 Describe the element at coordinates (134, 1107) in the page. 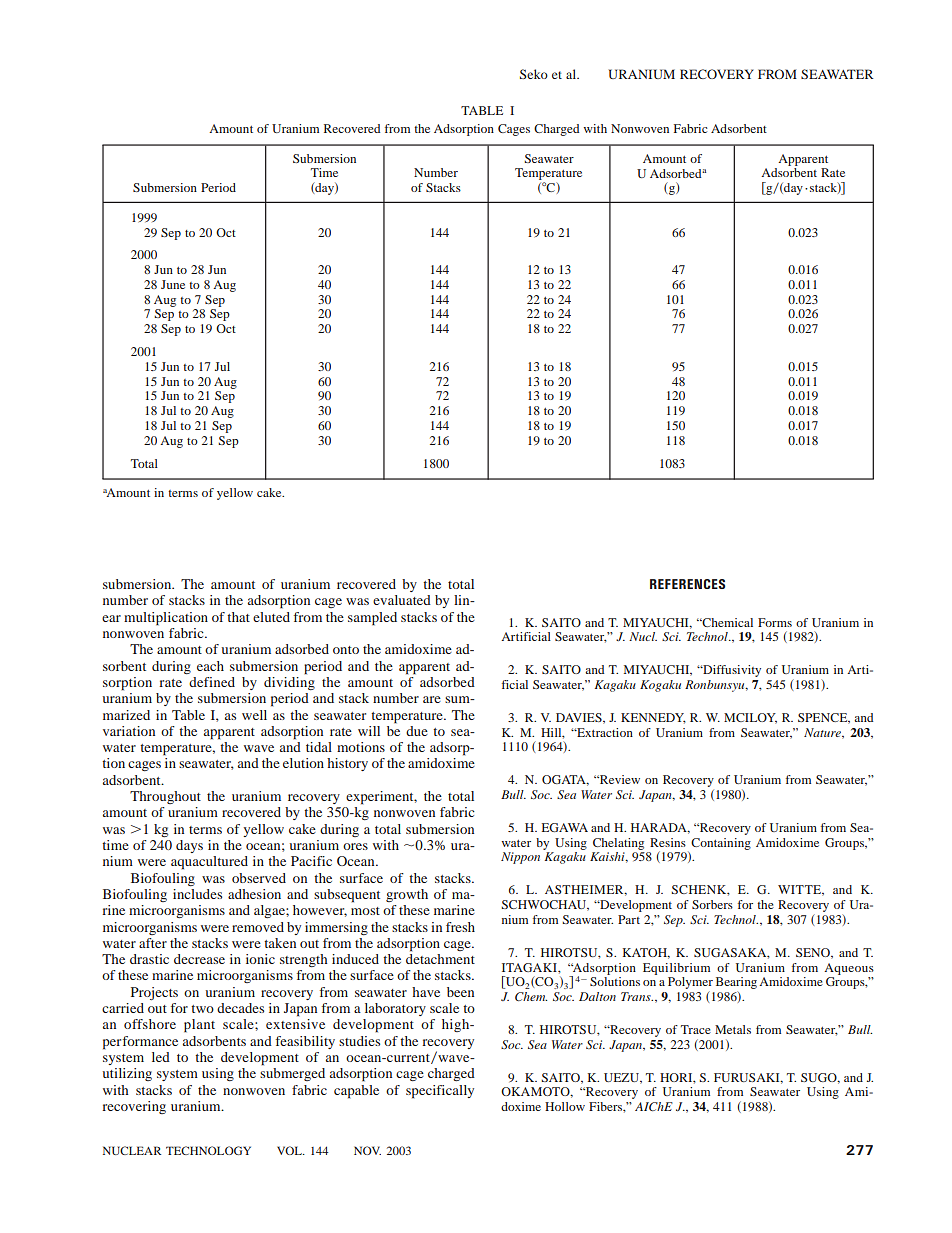

I see `recovering` at that location.
